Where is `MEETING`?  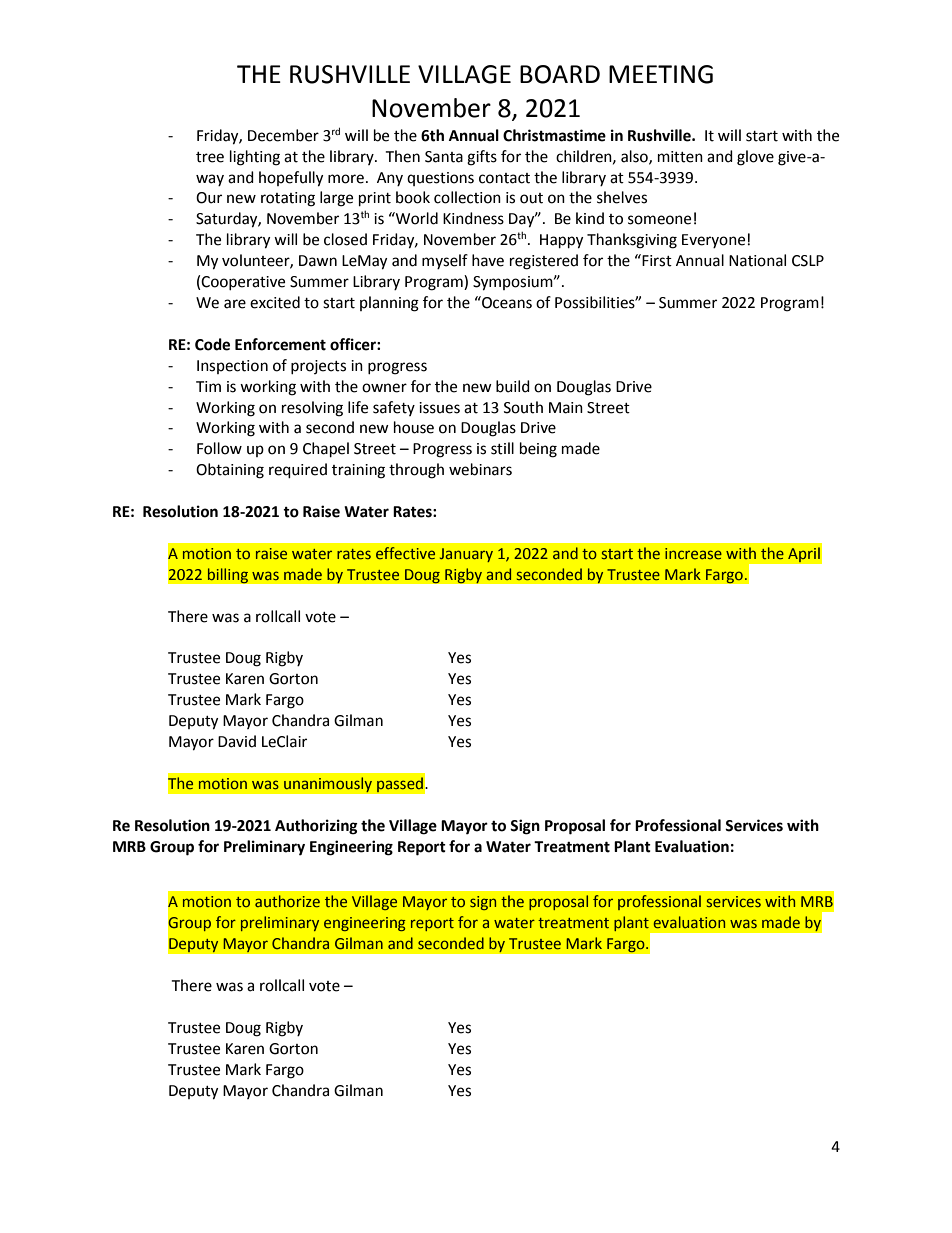
MEETING is located at coordinates (661, 74).
